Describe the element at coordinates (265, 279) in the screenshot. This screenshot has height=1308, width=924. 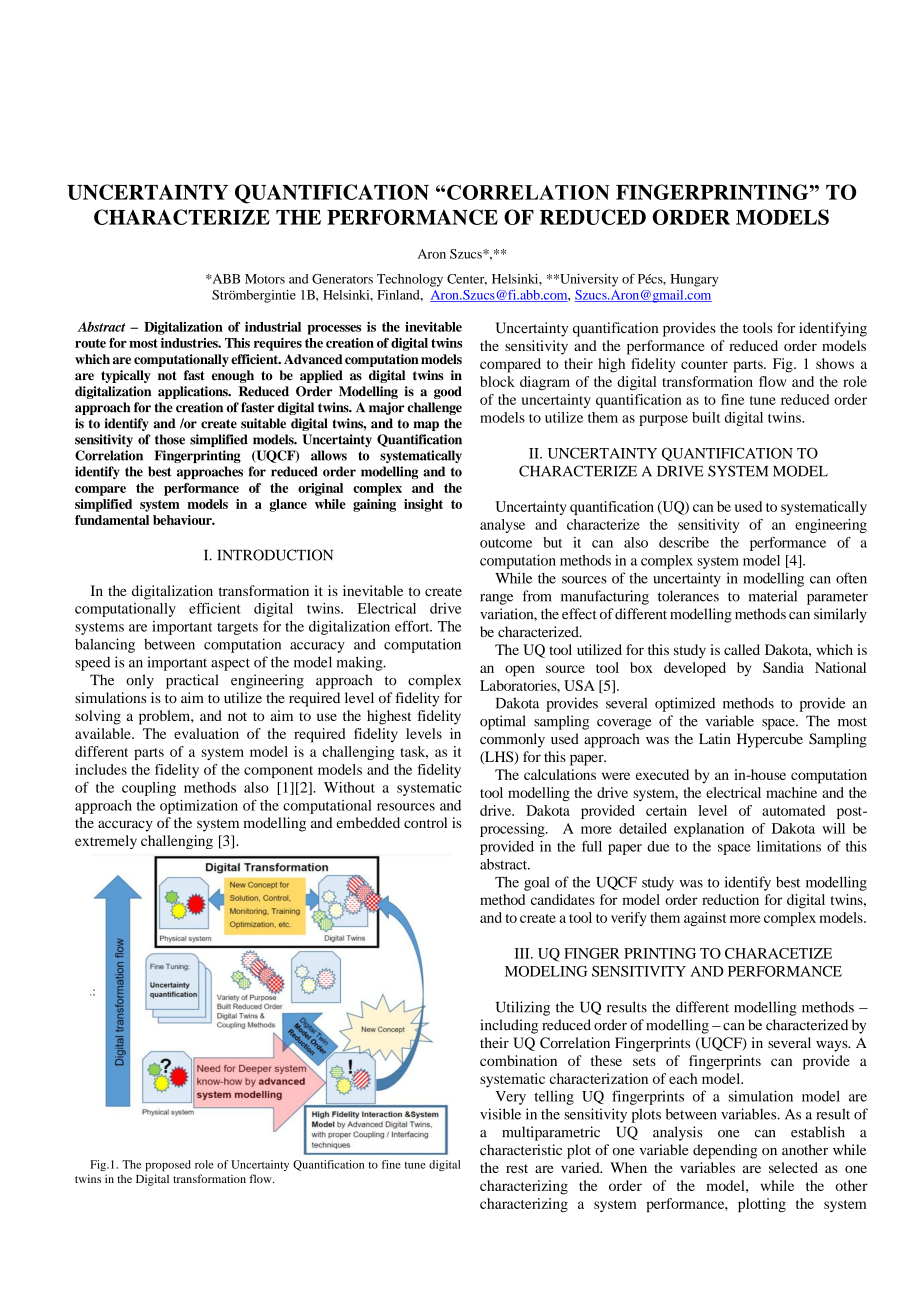
I see `Motors` at that location.
